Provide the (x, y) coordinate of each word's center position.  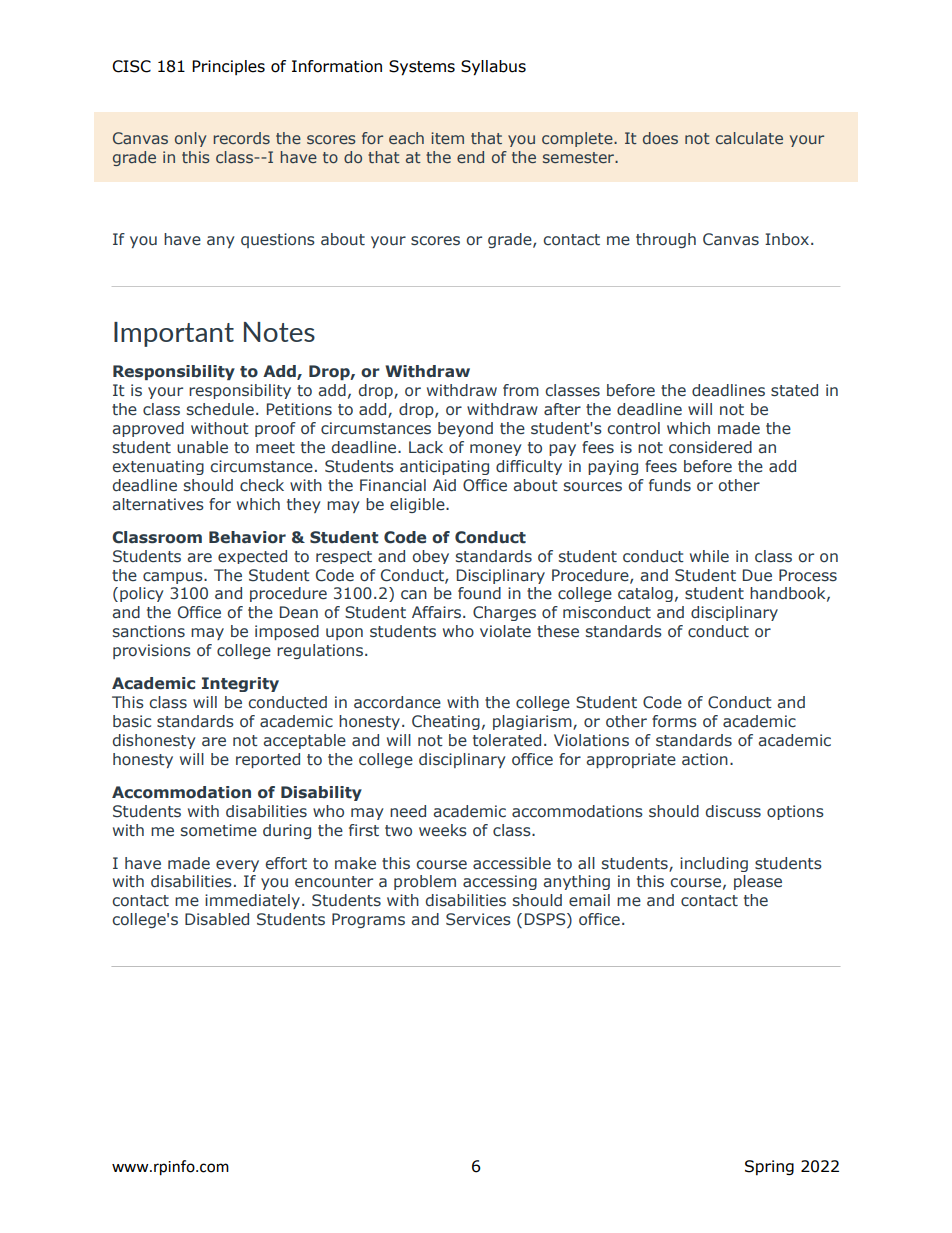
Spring (769, 1167)
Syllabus (493, 68)
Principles (228, 67)
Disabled (217, 919)
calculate (749, 138)
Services (478, 919)
